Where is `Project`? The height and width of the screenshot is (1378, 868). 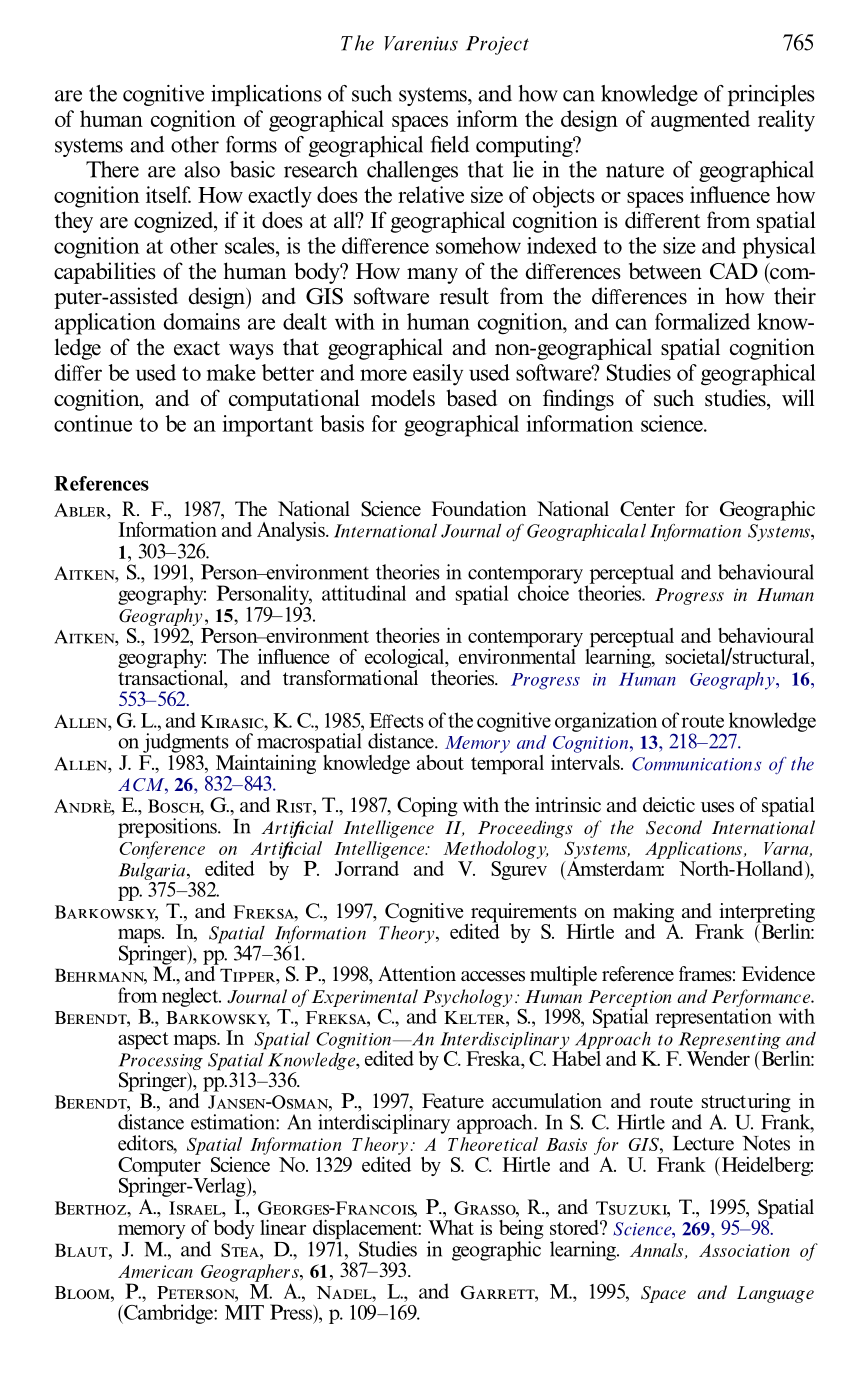
Project is located at coordinates (497, 45).
